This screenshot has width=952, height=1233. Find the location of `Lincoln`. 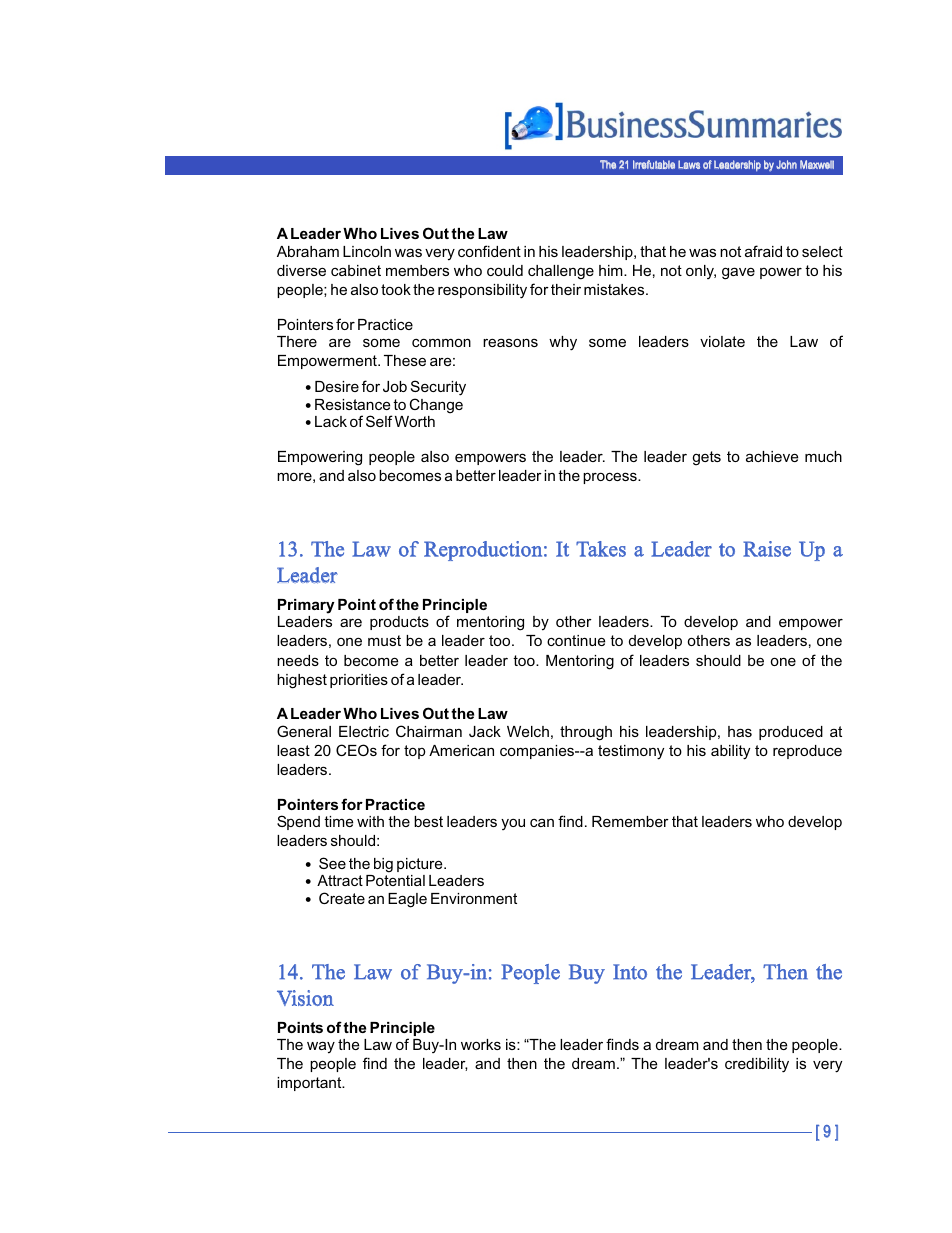

Lincoln is located at coordinates (367, 251).
